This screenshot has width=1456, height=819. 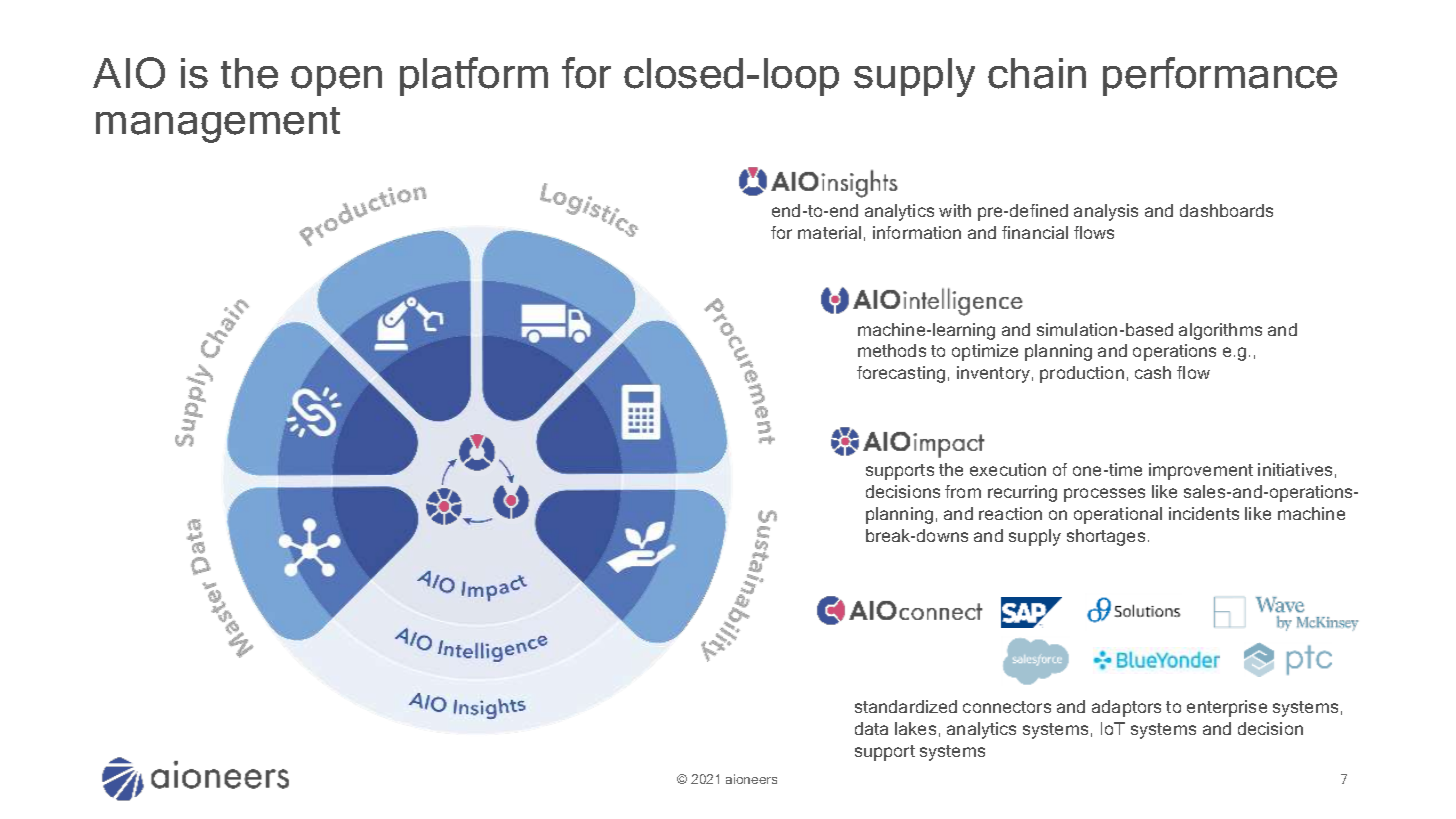 I want to click on data, so click(x=871, y=728).
